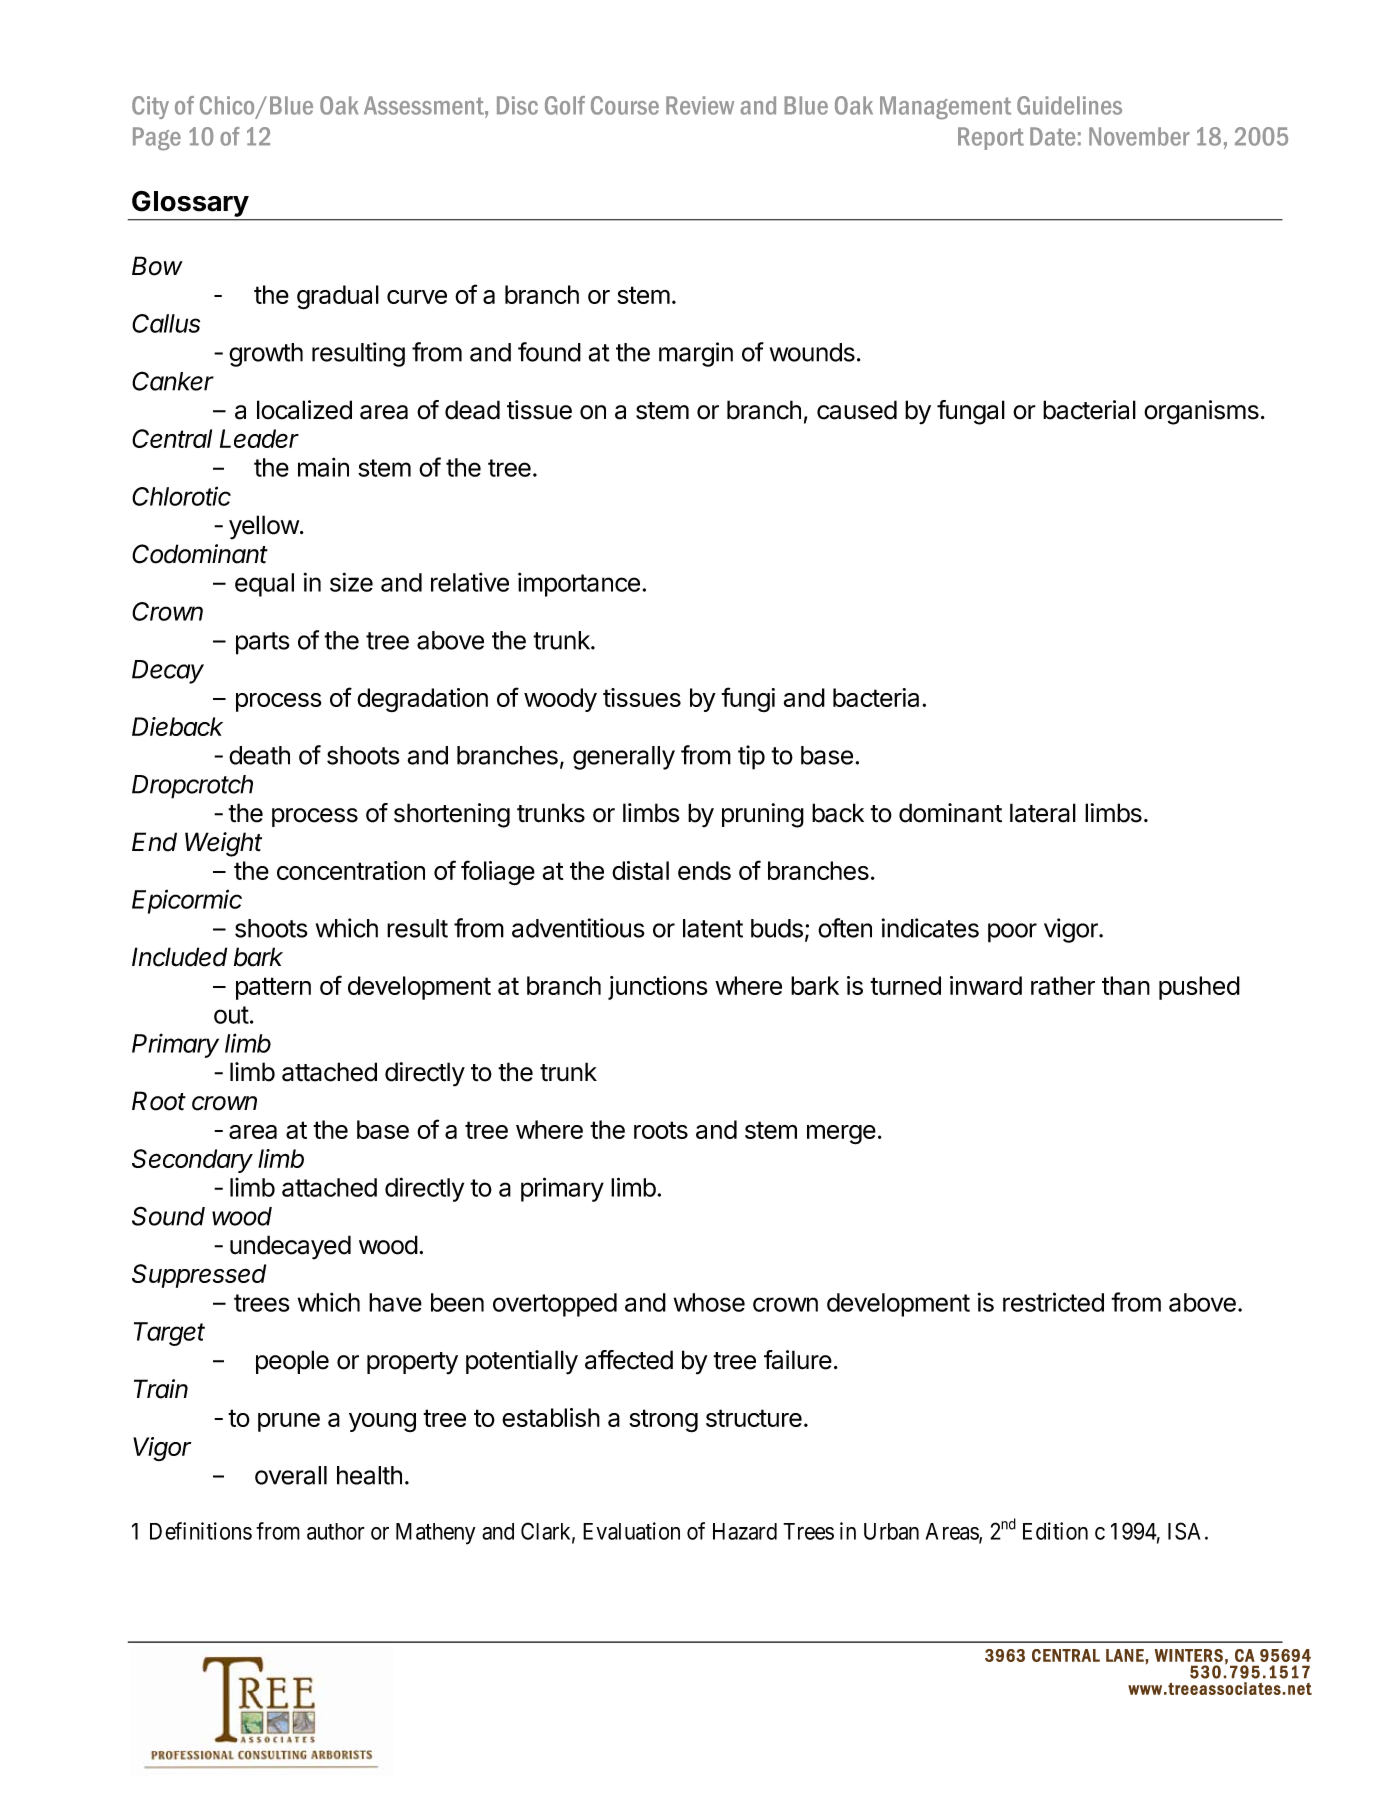 This screenshot has height=1803, width=1394. Describe the element at coordinates (1053, 136) in the screenshot. I see `Date` at that location.
